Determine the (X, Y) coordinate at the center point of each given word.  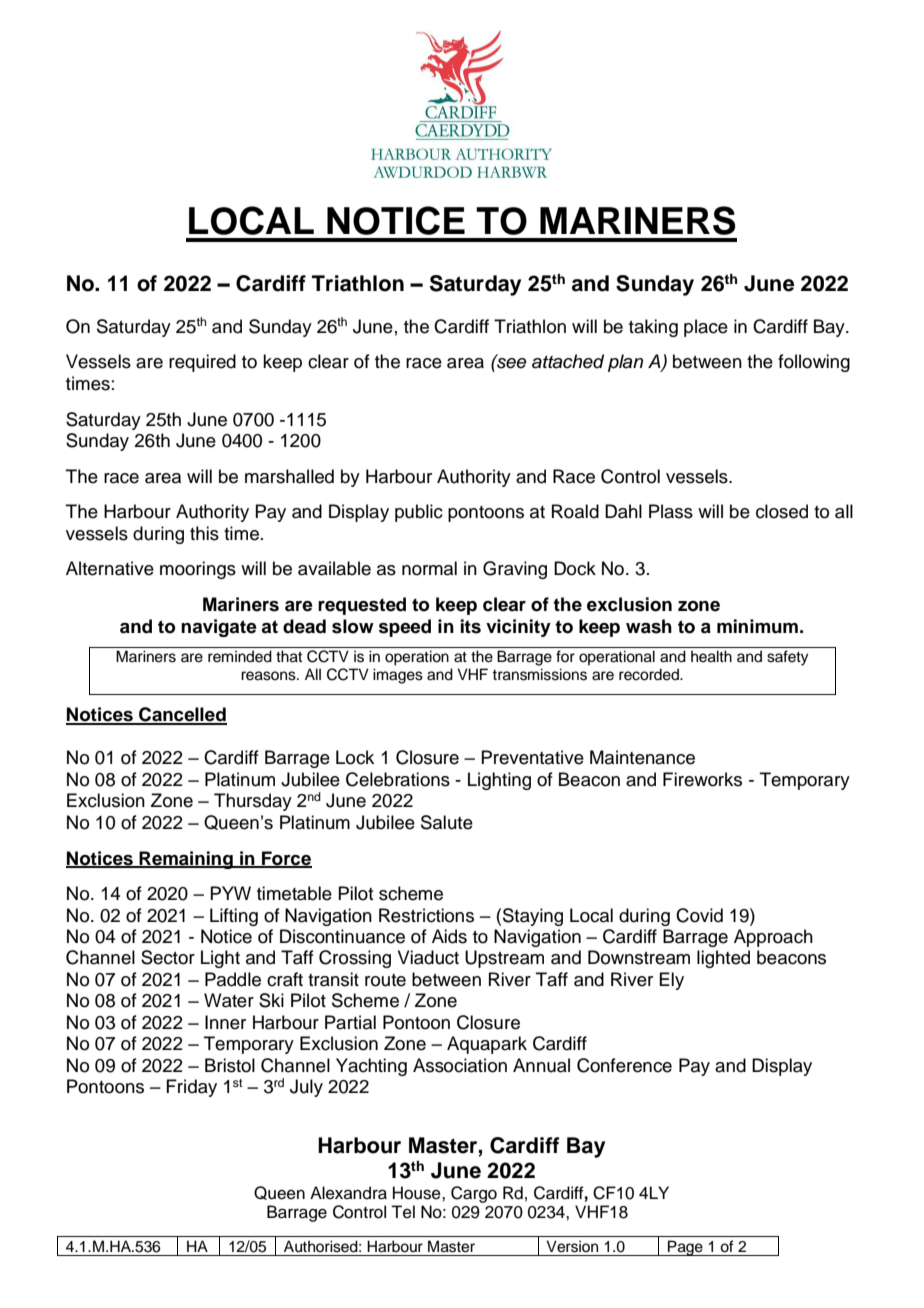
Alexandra (348, 1193)
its (471, 626)
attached (568, 361)
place (706, 328)
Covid (699, 915)
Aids (449, 936)
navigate (219, 628)
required (202, 363)
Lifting (234, 917)
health (711, 656)
